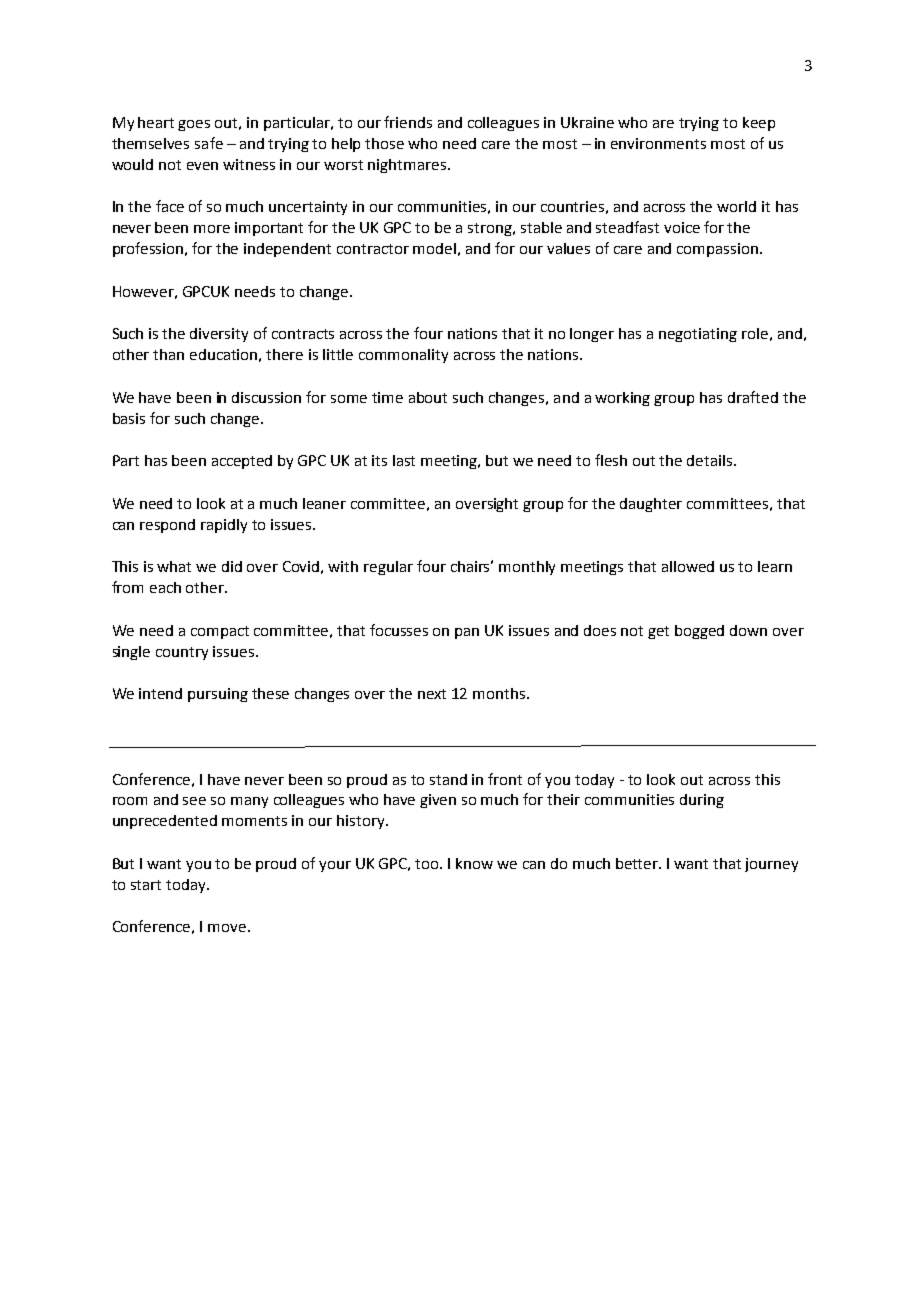  What do you see at coordinates (658, 143) in the screenshot?
I see `environments` at bounding box center [658, 143].
